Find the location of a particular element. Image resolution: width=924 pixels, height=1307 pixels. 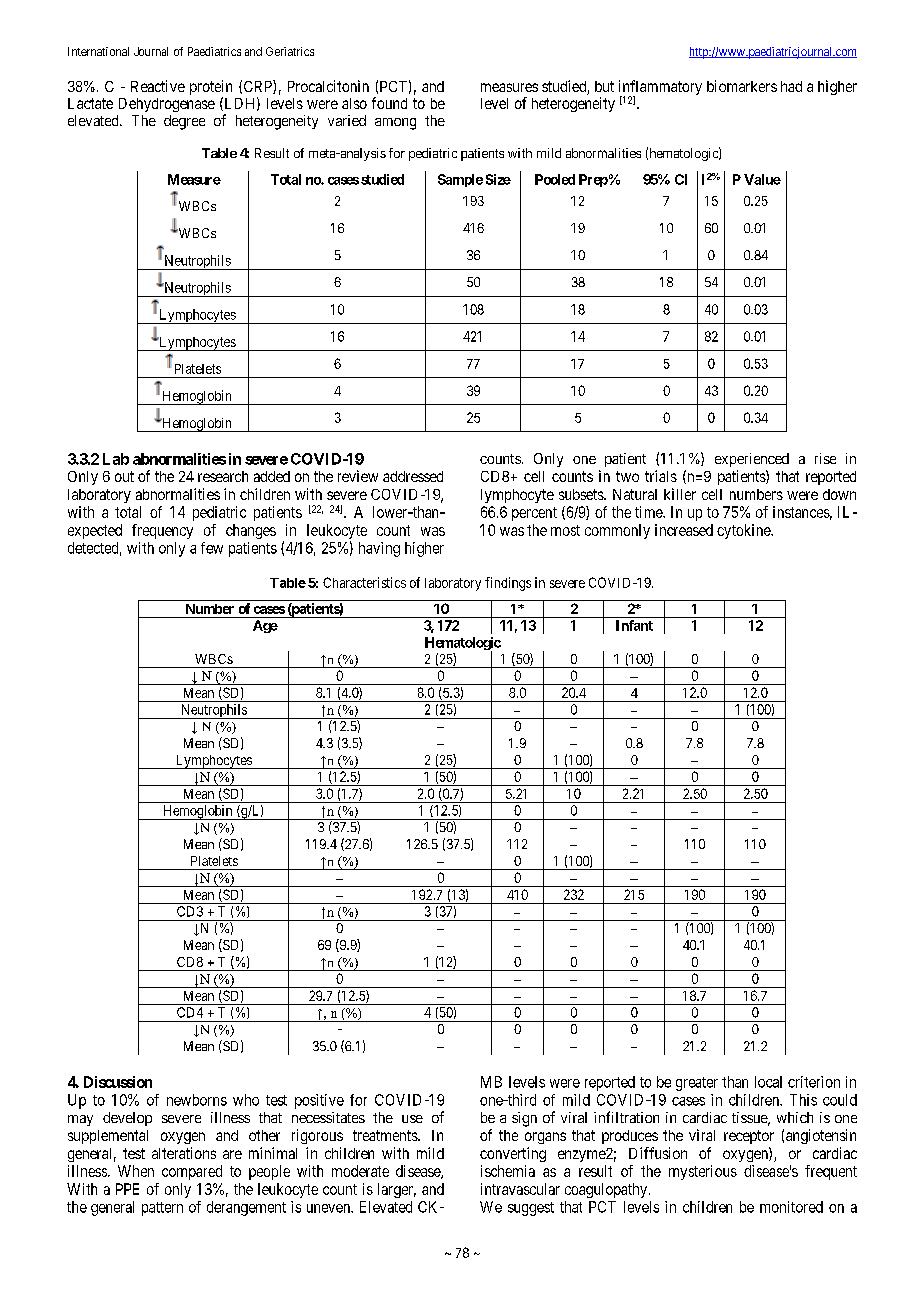

addressed is located at coordinates (413, 476).
